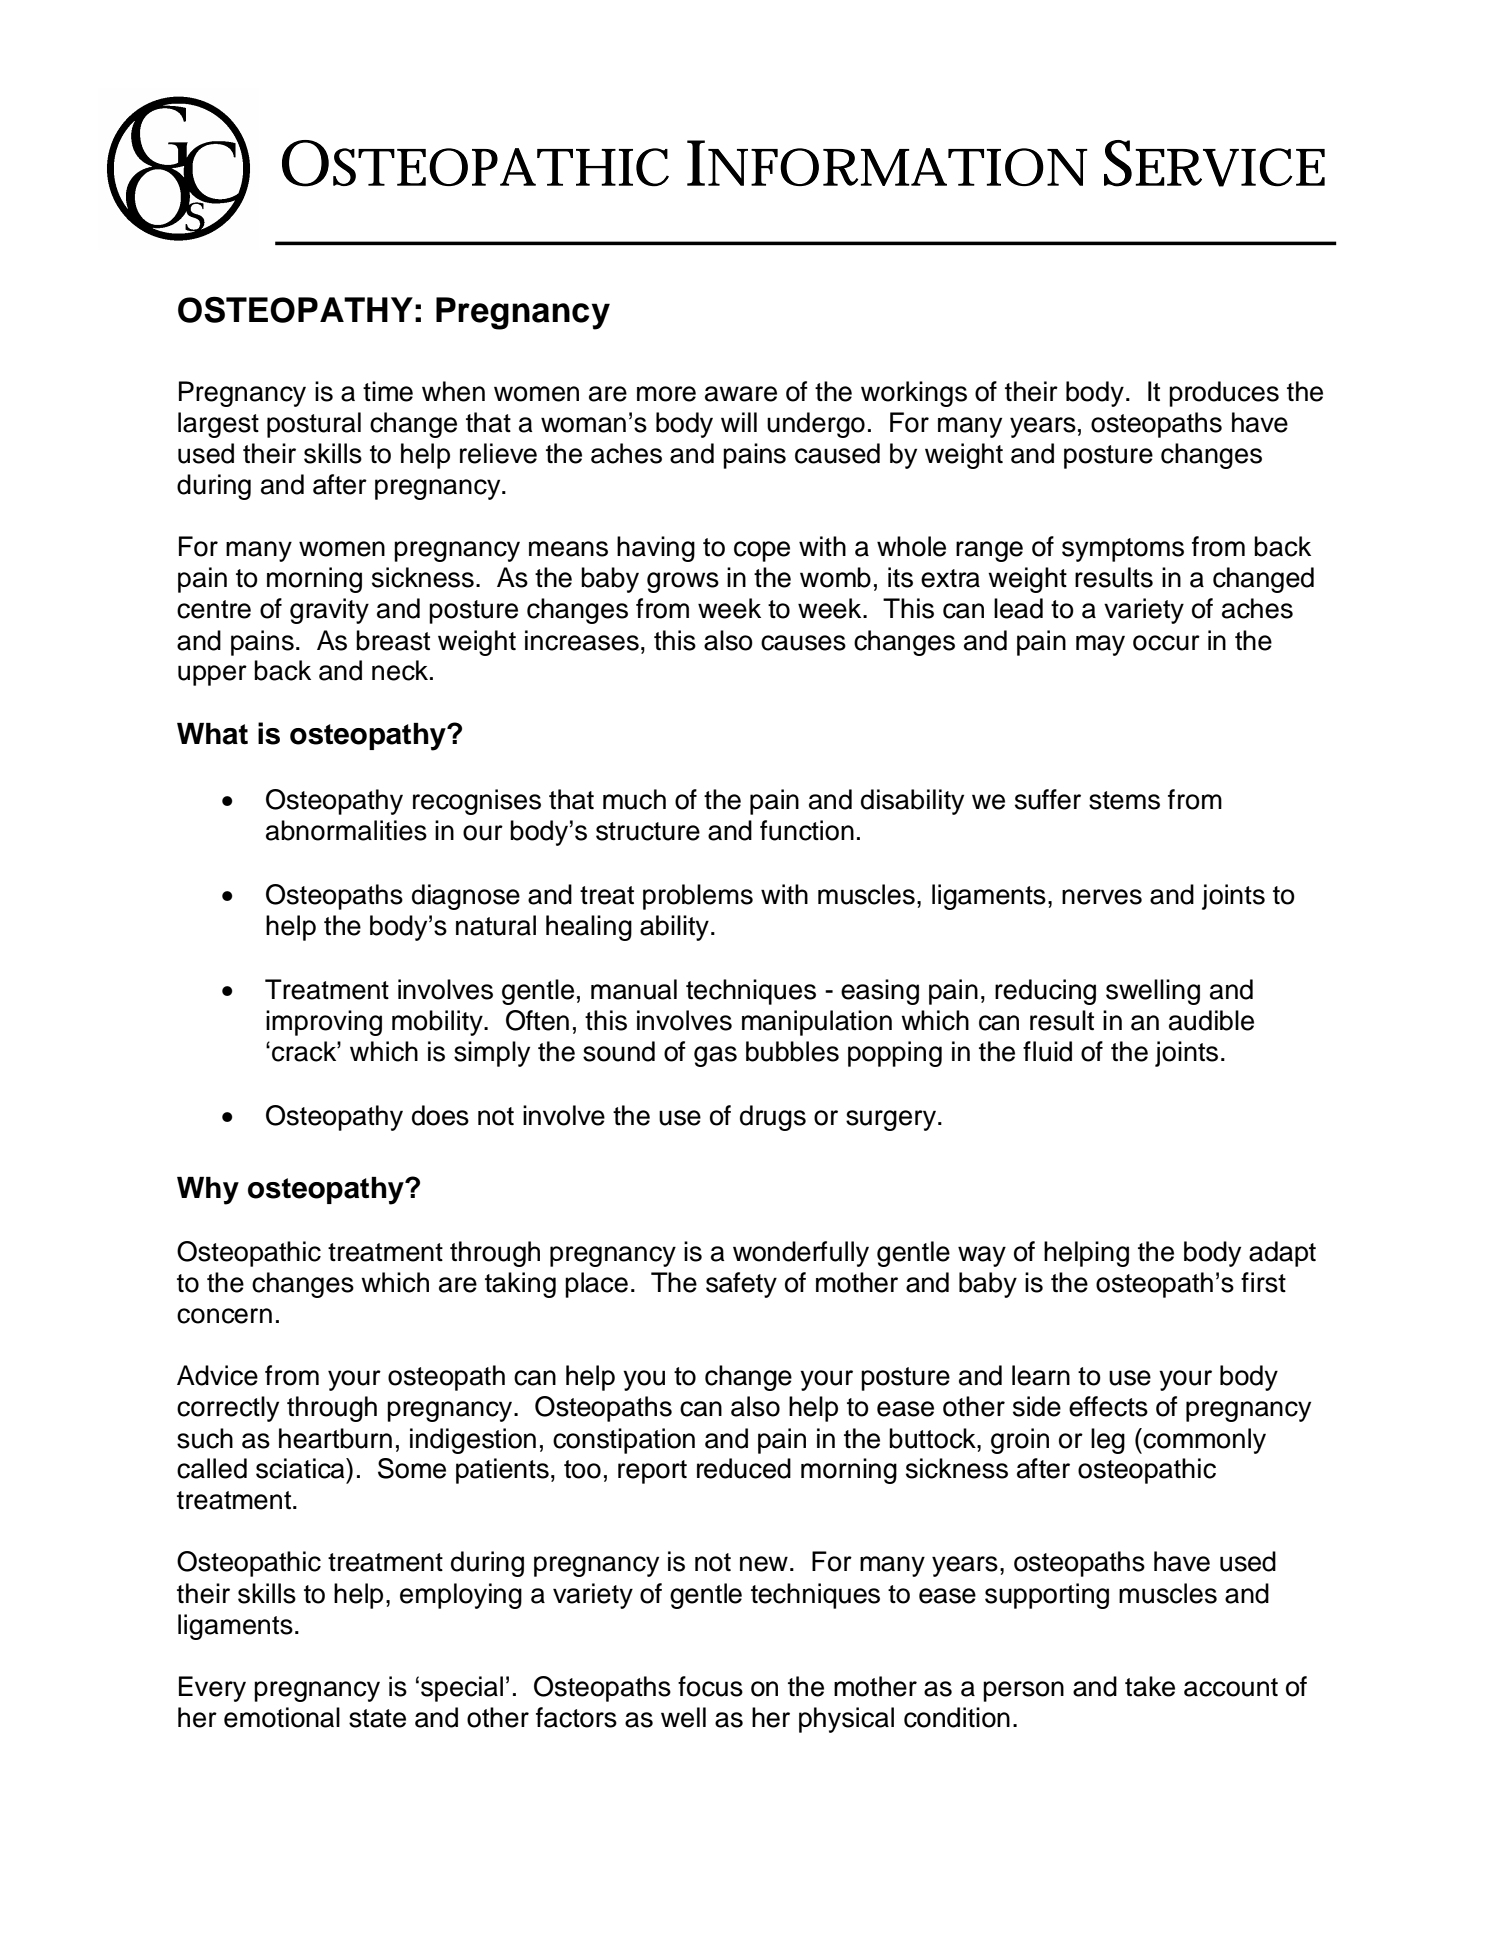  I want to click on produces, so click(1224, 394).
